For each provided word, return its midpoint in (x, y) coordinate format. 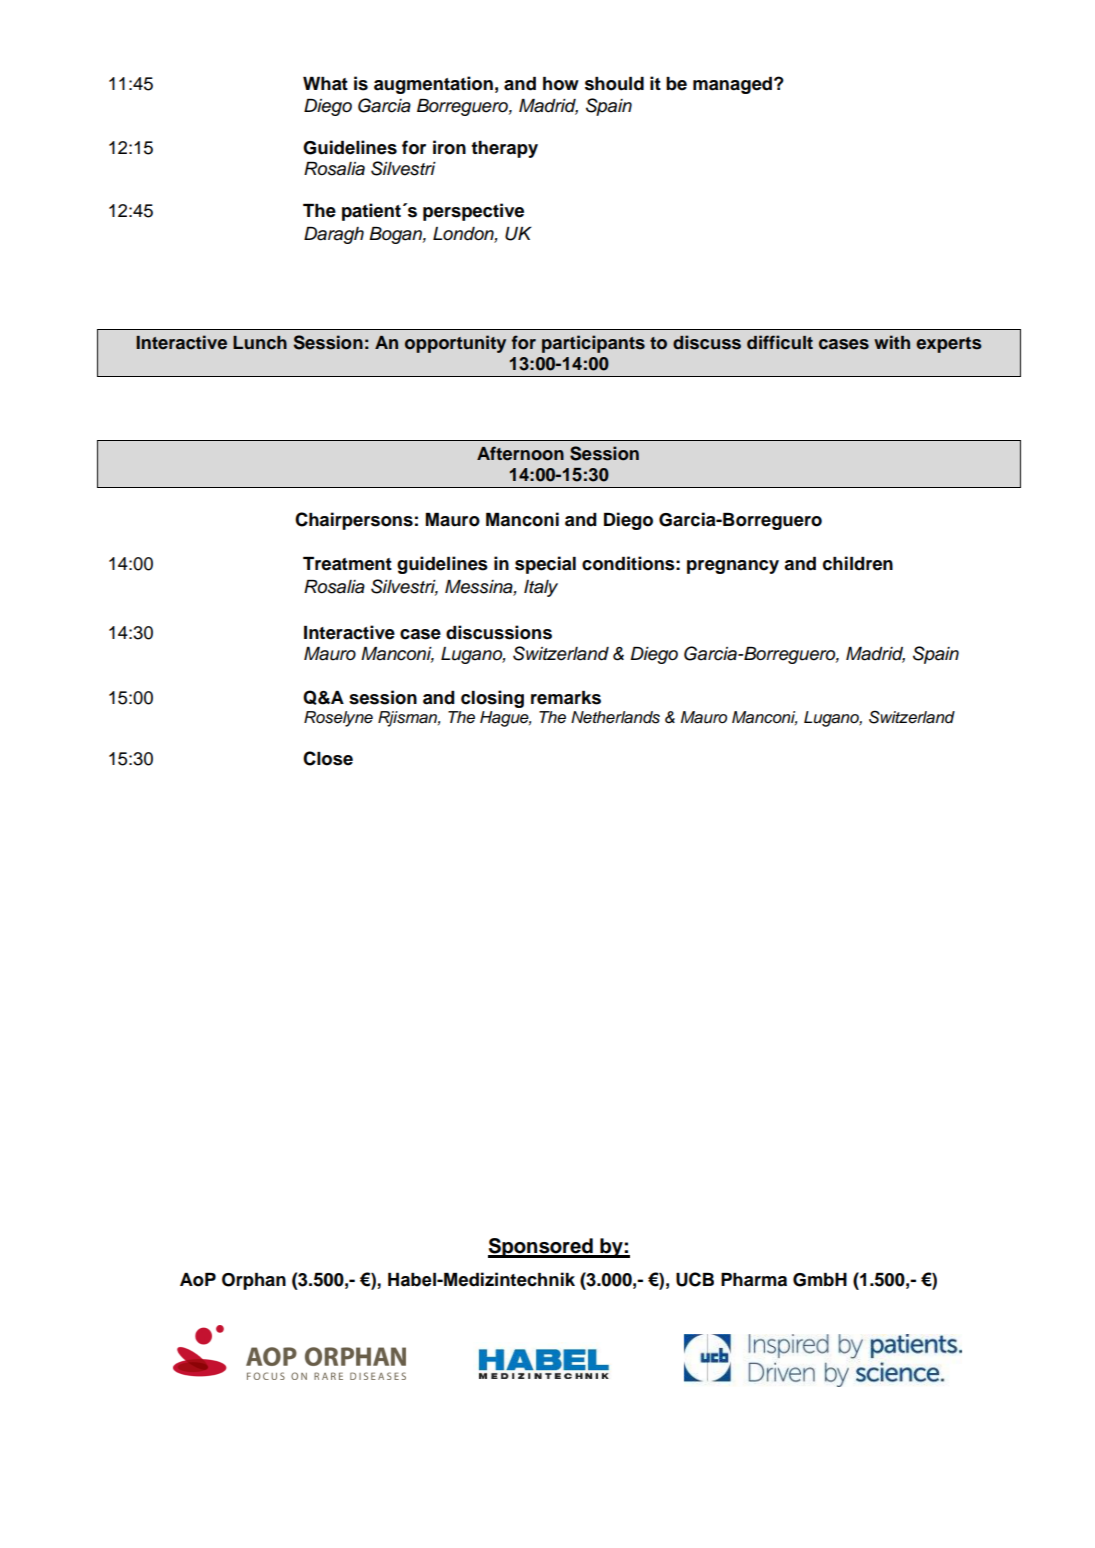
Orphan (254, 1281)
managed (734, 85)
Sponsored (541, 1248)
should (614, 84)
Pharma (754, 1280)
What (325, 84)
